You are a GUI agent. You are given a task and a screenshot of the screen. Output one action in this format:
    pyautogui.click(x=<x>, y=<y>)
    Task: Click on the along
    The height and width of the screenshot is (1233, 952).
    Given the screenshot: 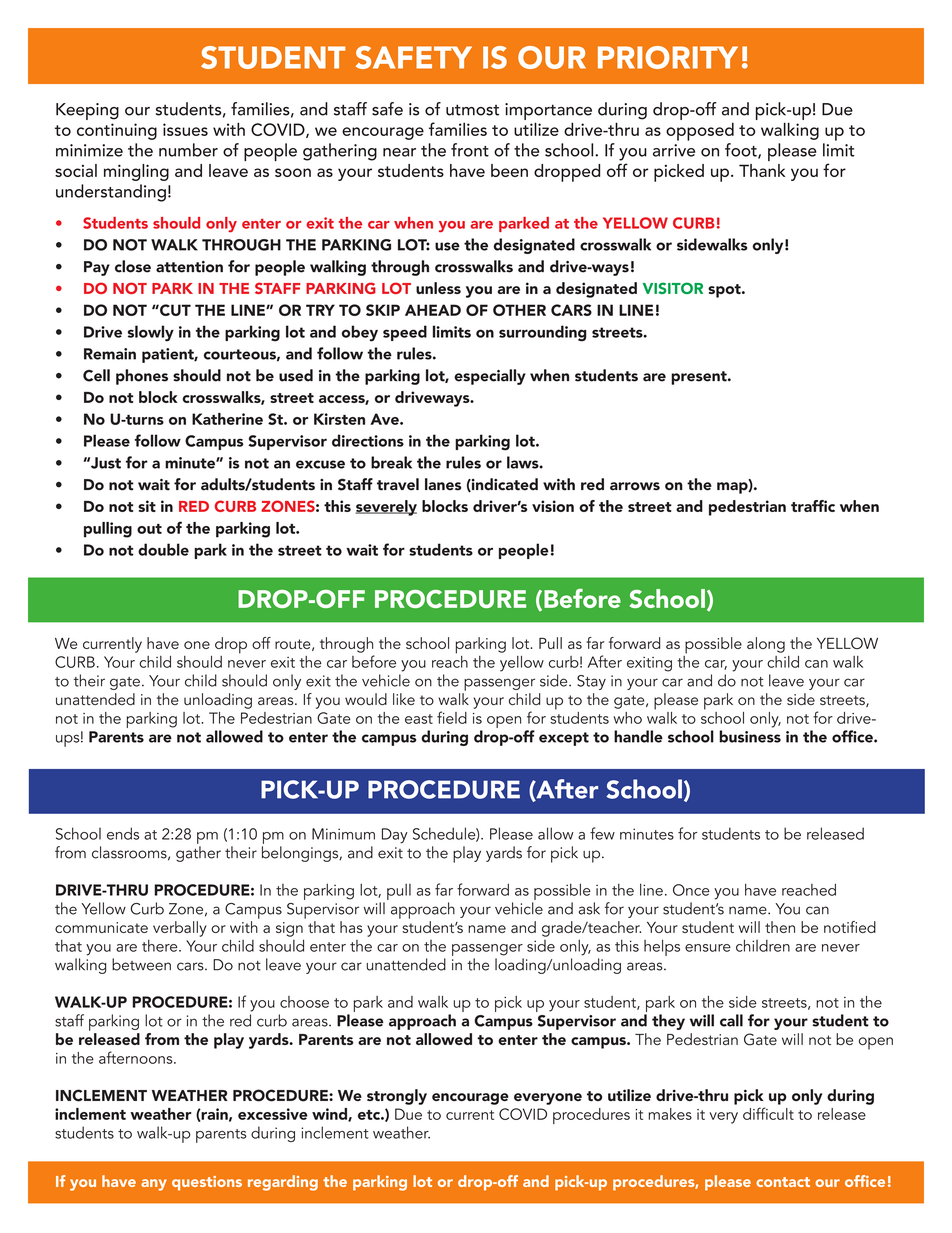 What is the action you would take?
    pyautogui.click(x=766, y=645)
